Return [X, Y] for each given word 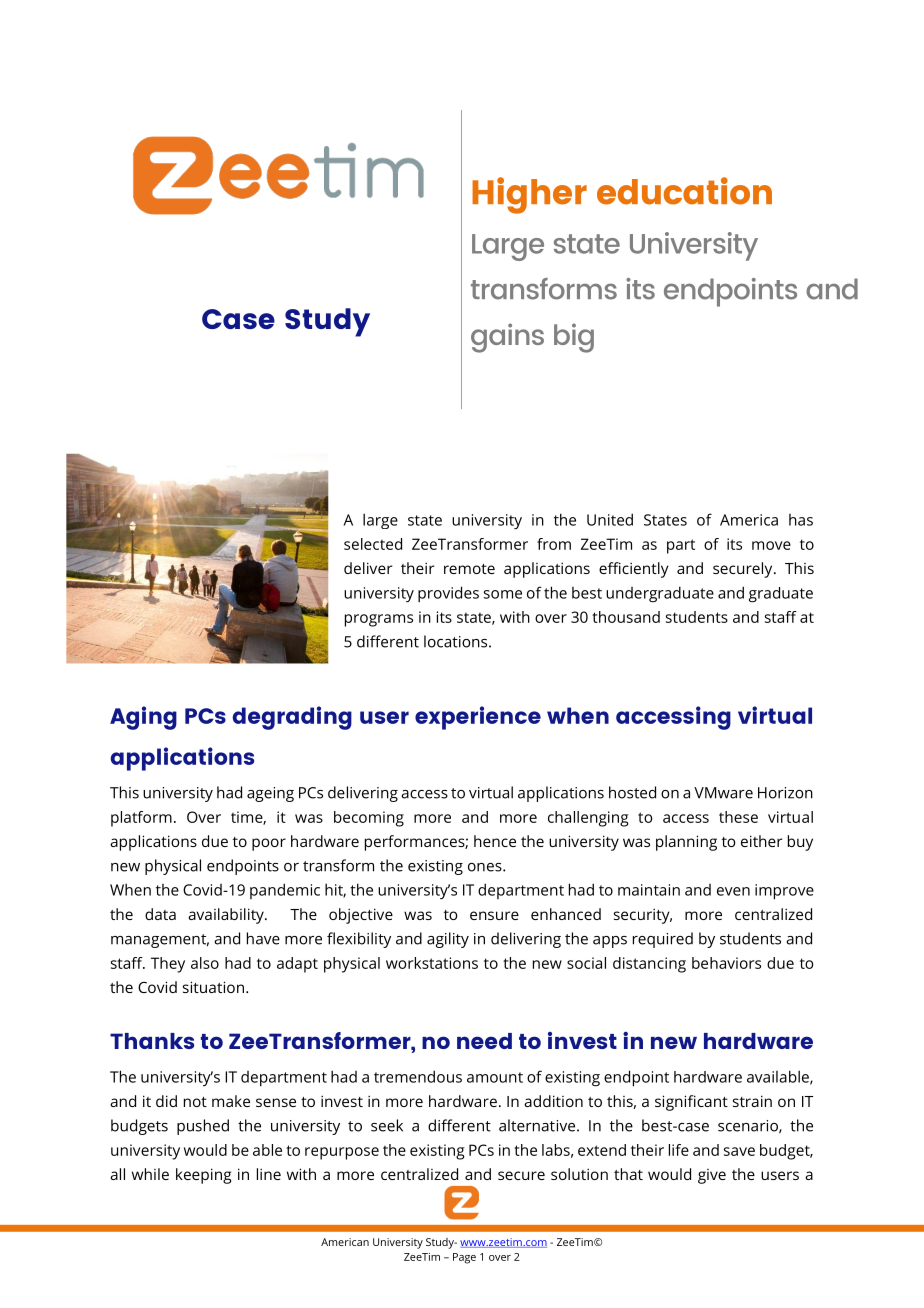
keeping [203, 1176]
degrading [292, 718]
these [738, 817]
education [684, 191]
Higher [529, 195]
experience [478, 718]
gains [507, 338]
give [712, 1176]
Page [464, 1258]
